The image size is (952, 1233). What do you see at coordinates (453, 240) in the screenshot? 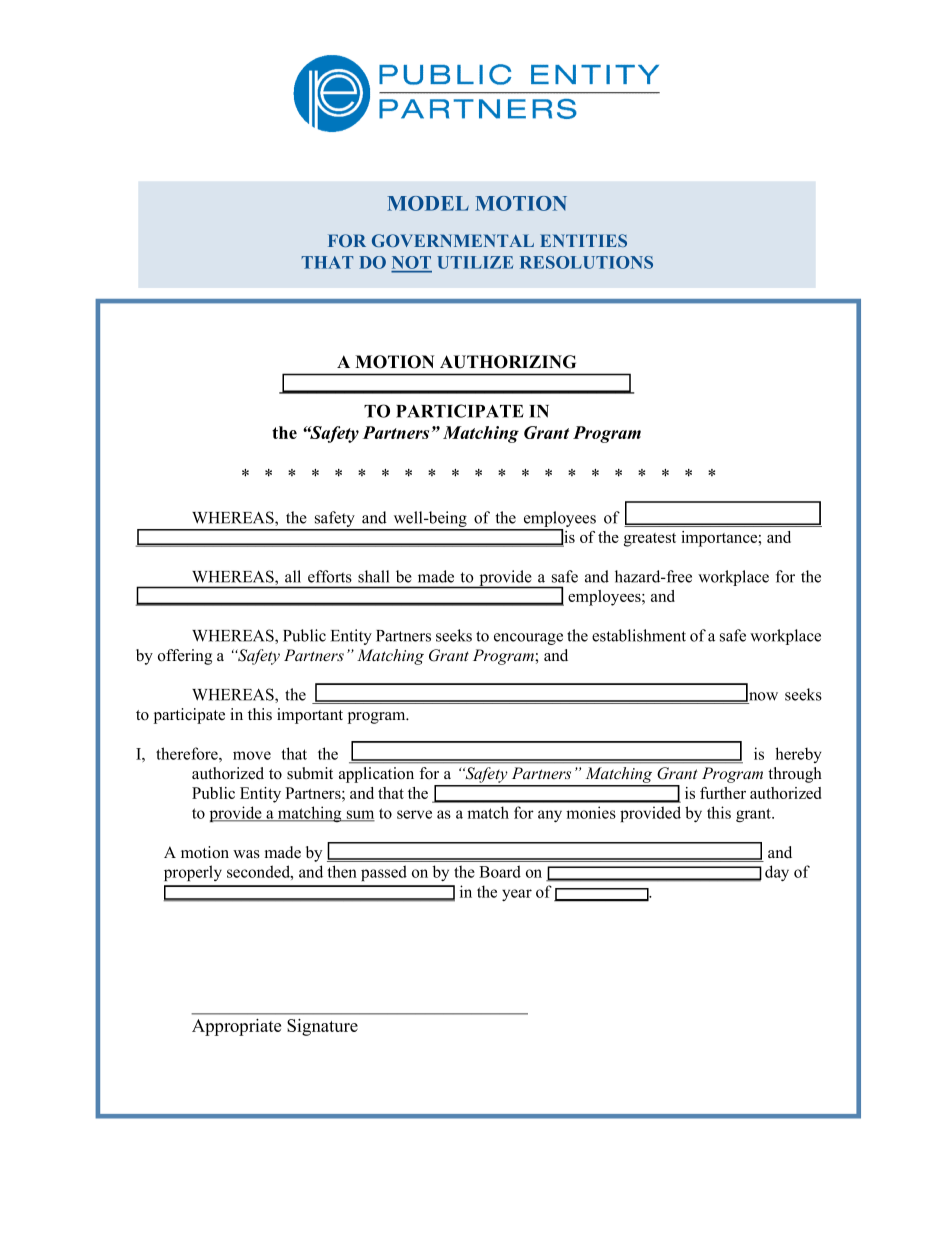
I see `GOVERNMENTAL` at bounding box center [453, 240].
